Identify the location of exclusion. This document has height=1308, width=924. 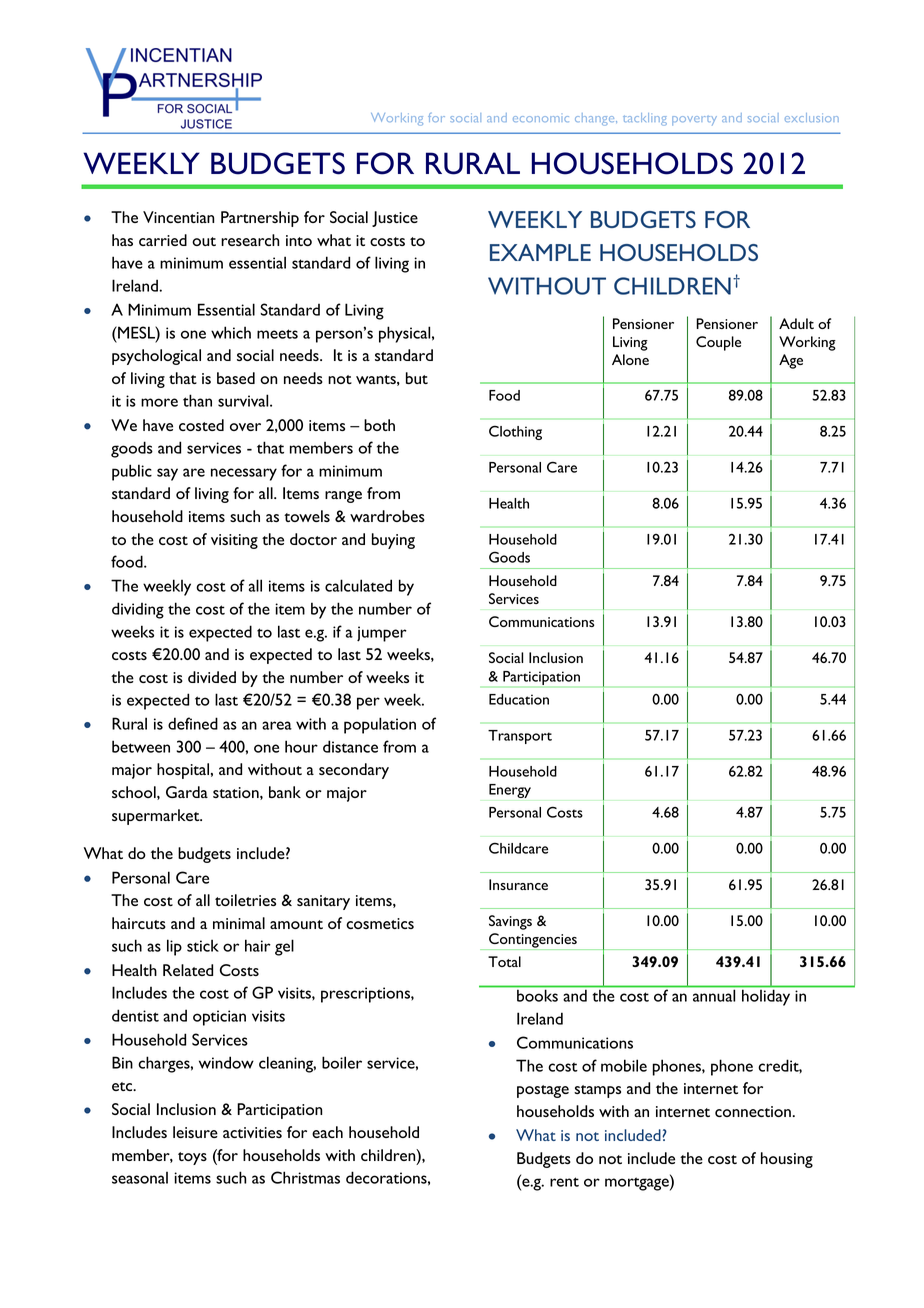
(812, 117).
